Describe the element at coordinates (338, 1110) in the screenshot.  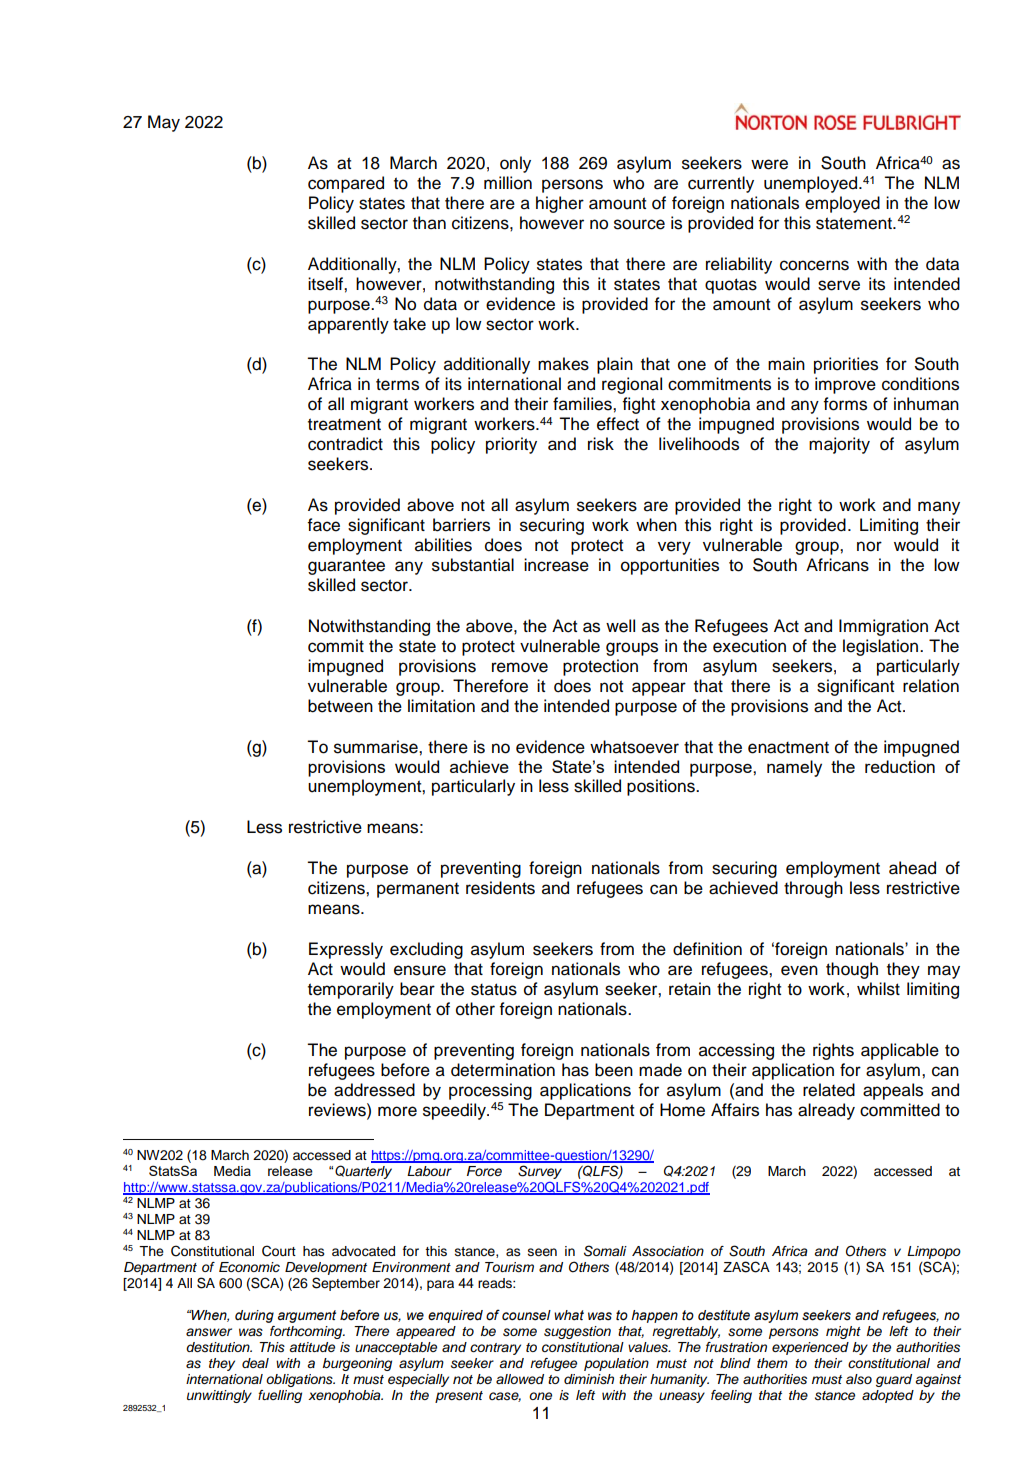
I see `reviews` at that location.
